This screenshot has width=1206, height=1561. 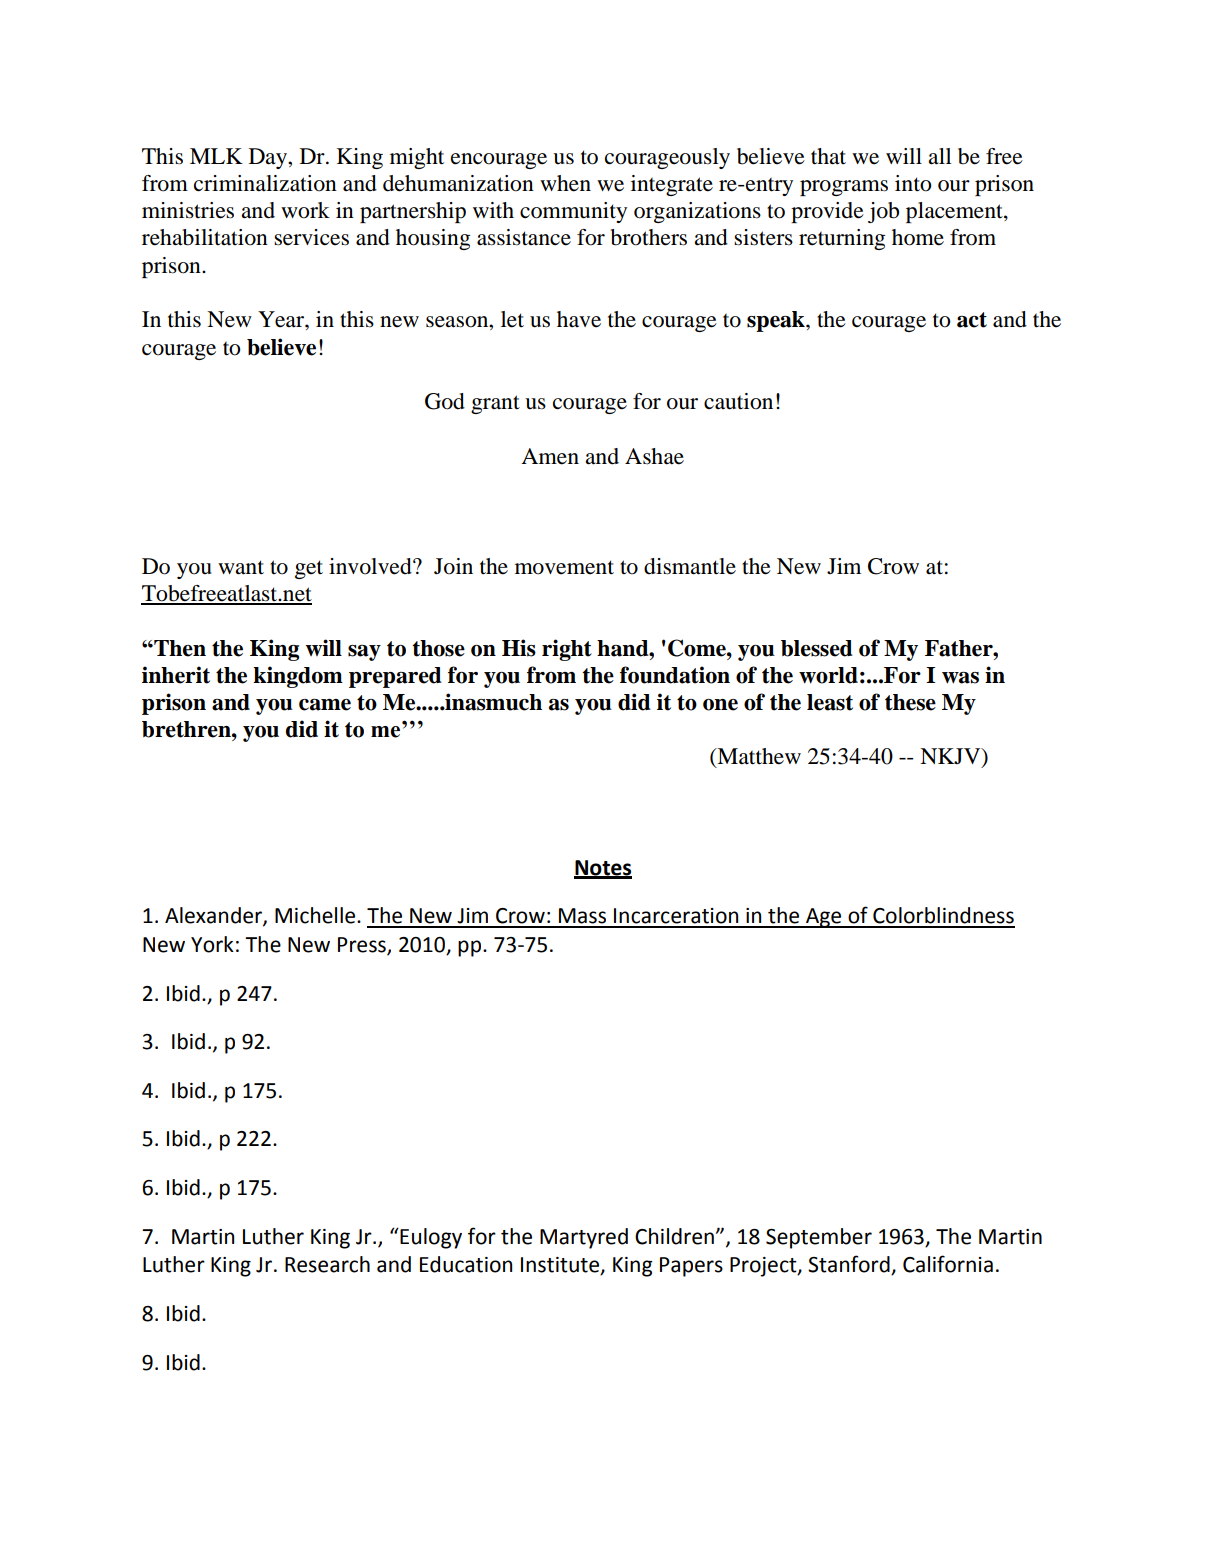 I want to click on want, so click(x=241, y=567).
